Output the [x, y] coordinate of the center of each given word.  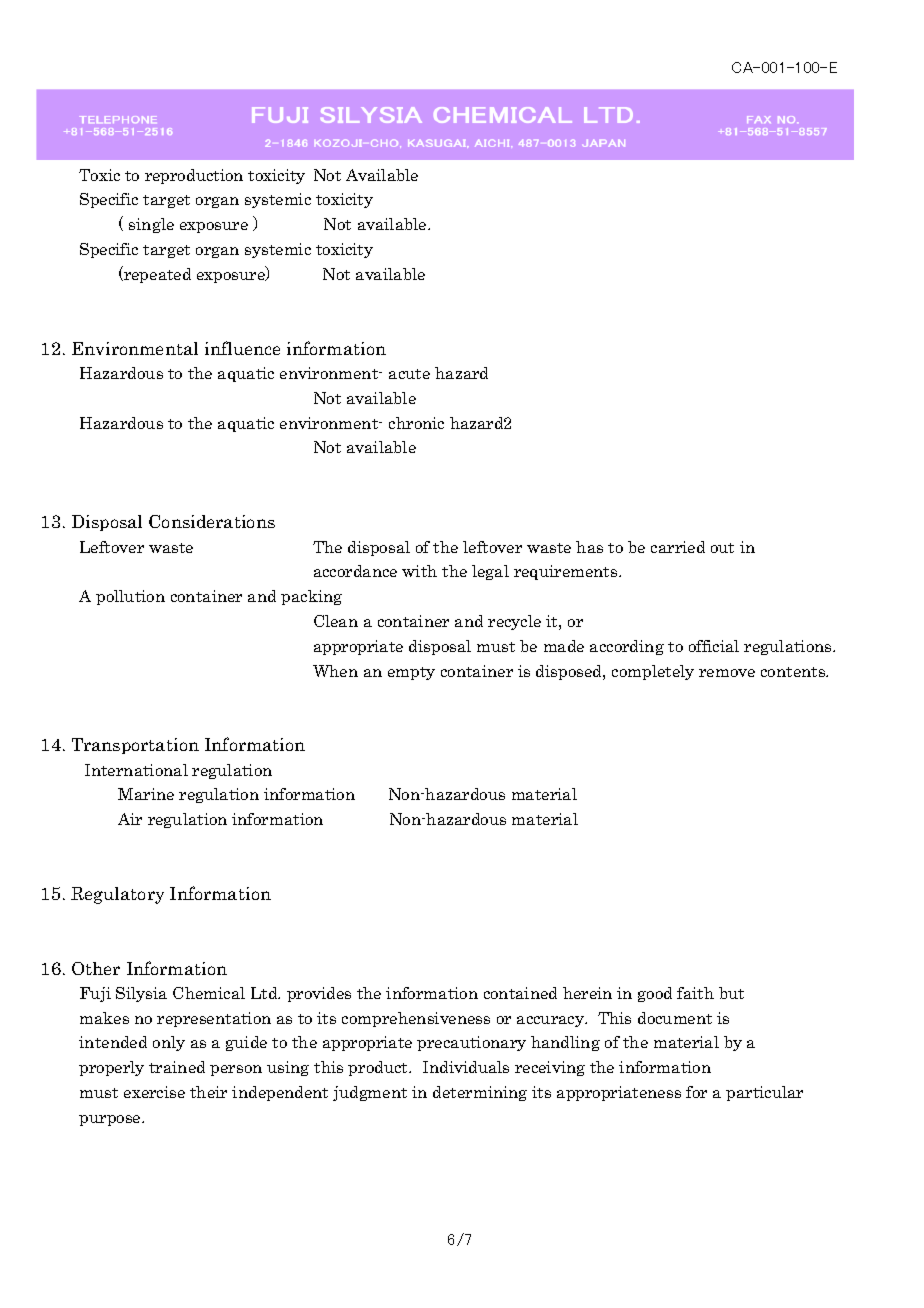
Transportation [135, 746]
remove [727, 673]
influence [242, 348]
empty [411, 673]
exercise [154, 1092]
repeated [156, 274]
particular [764, 1093]
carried [678, 547]
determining [480, 1093]
